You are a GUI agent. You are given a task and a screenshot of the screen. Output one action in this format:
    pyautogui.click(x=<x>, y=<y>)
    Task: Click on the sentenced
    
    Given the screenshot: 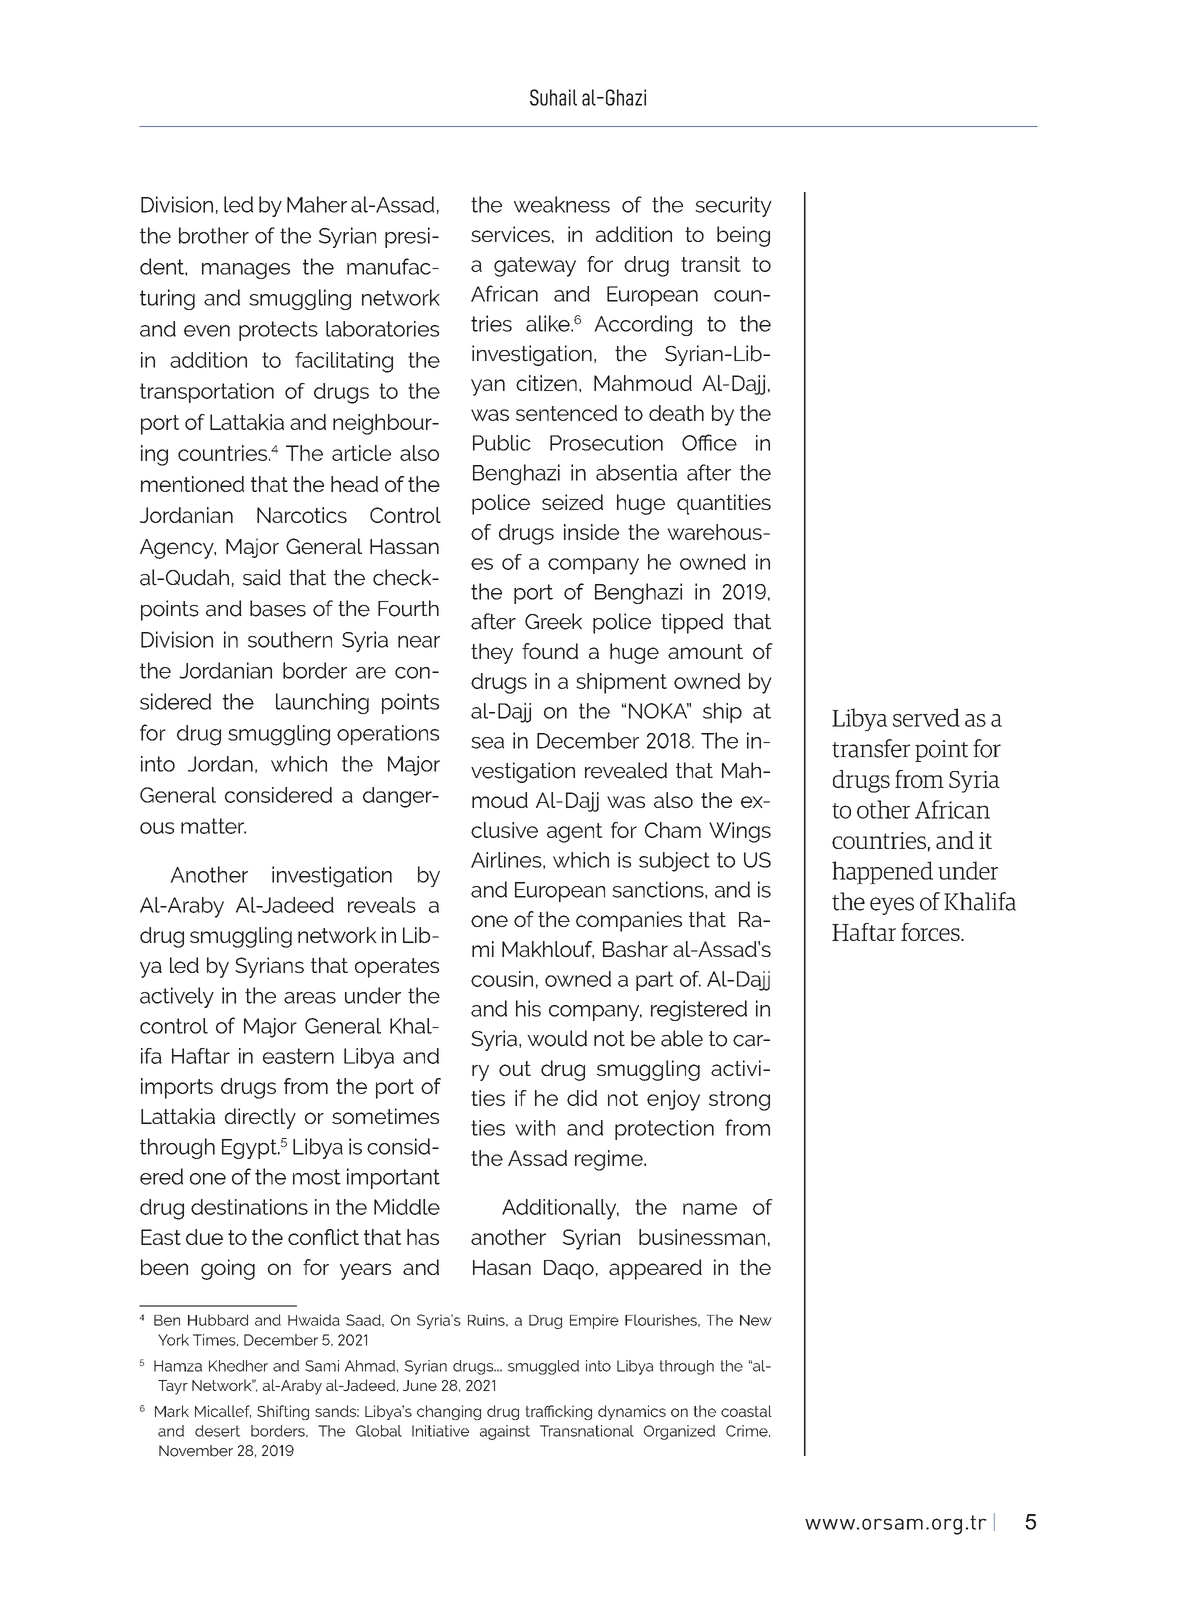 What is the action you would take?
    pyautogui.click(x=566, y=413)
